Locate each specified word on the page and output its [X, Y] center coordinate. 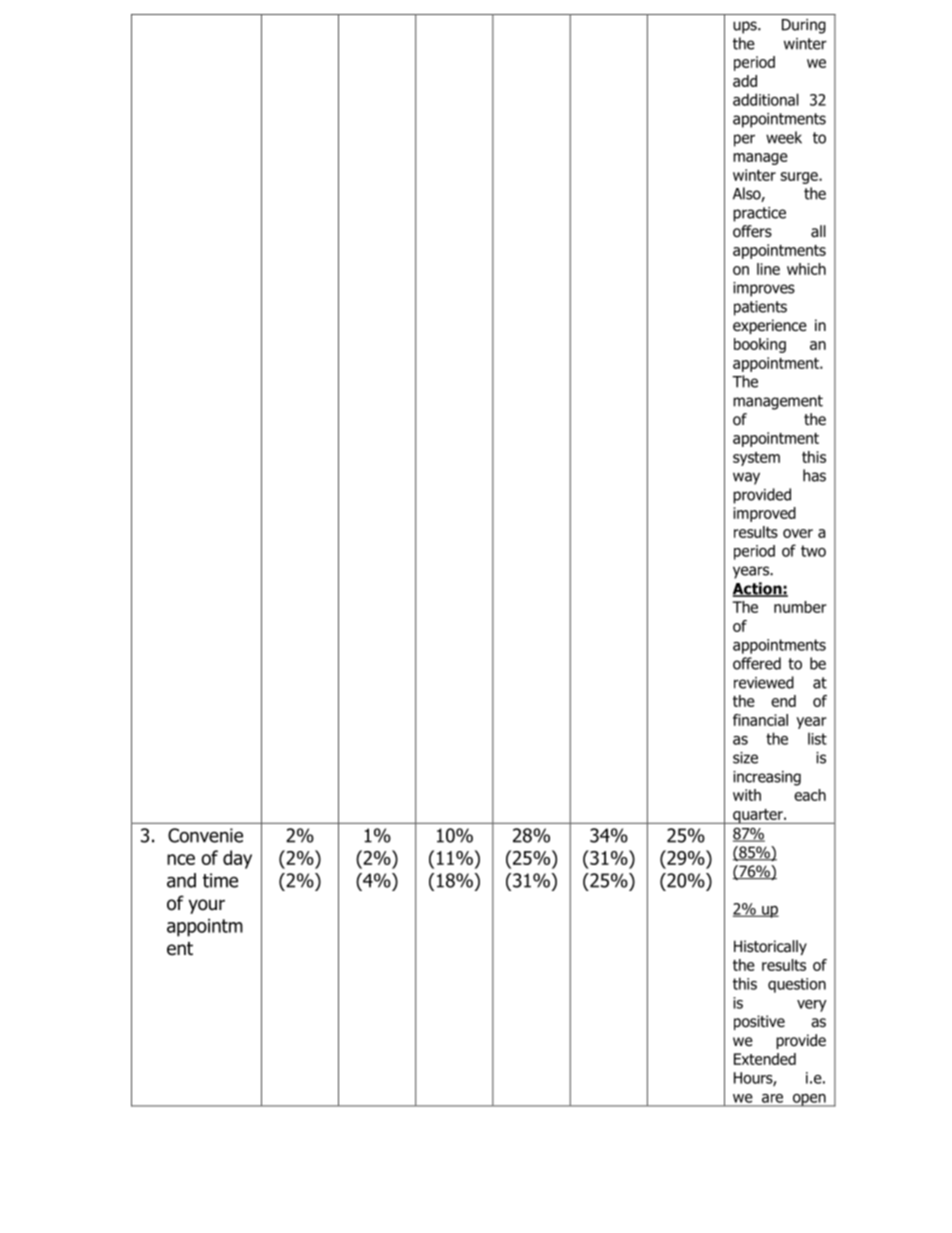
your [207, 906]
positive [759, 1022]
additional [766, 99]
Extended [765, 1059]
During [804, 26]
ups [746, 27]
